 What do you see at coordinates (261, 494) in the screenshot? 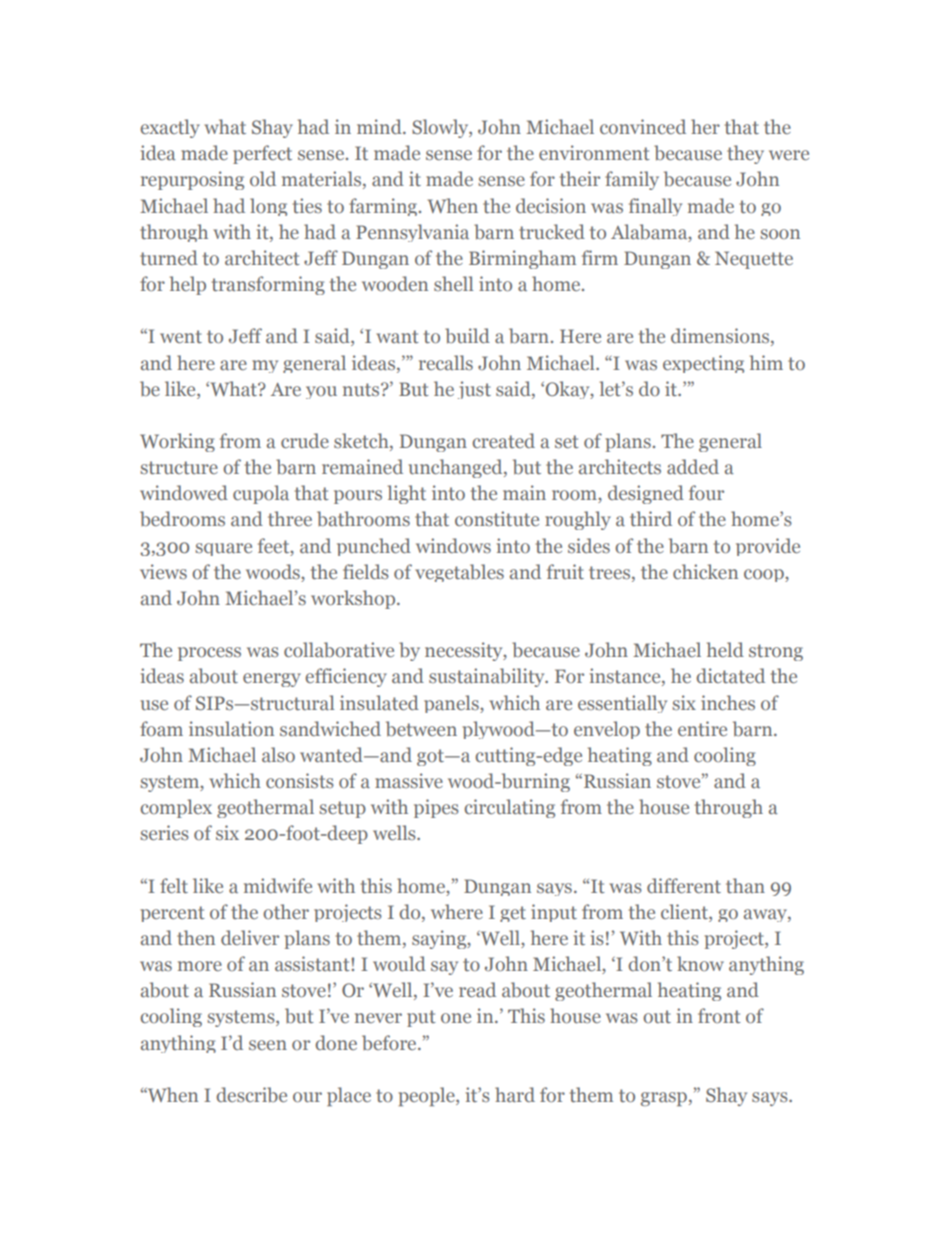
I see `cupola` at bounding box center [261, 494].
